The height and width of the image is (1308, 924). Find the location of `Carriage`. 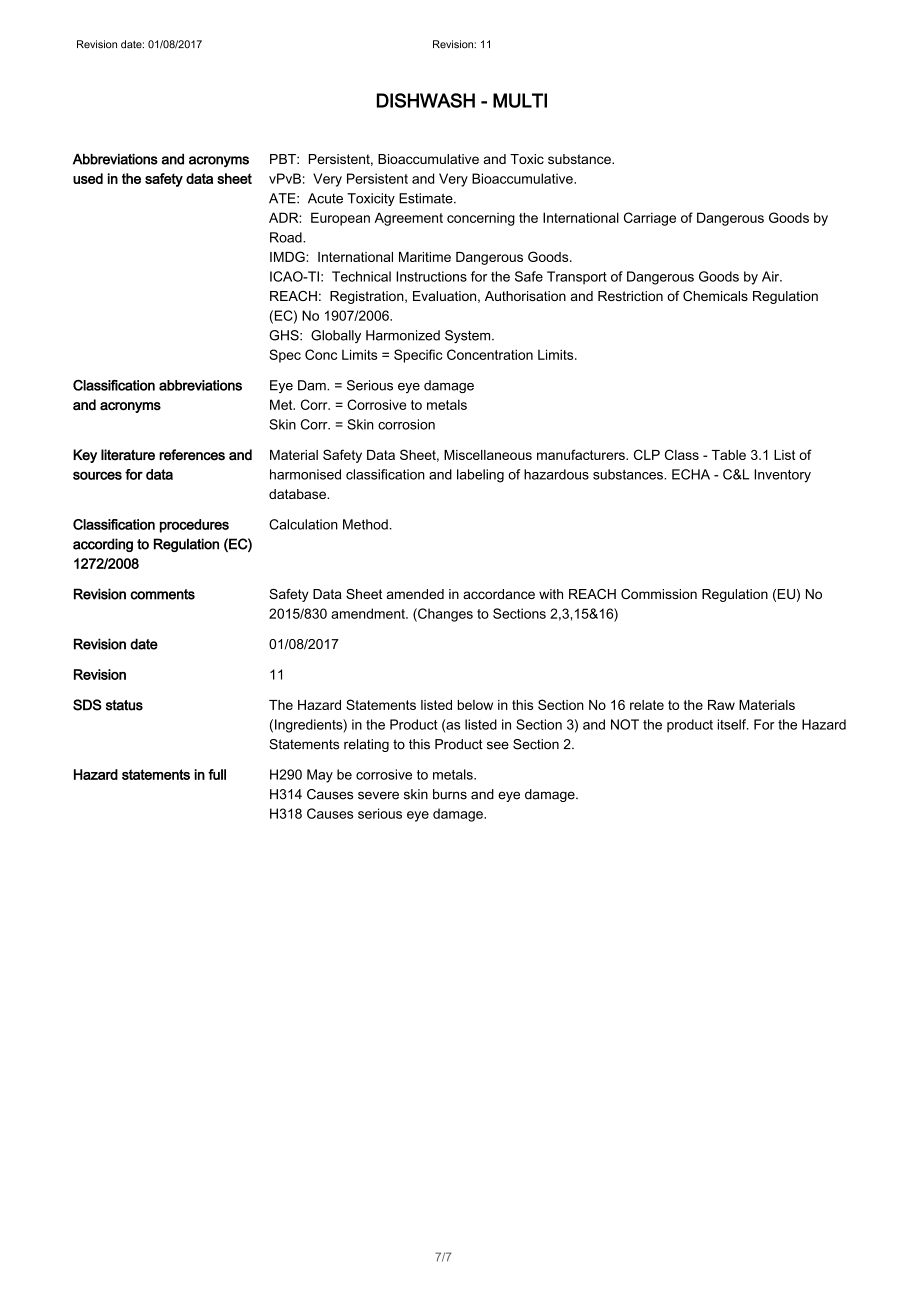

Carriage is located at coordinates (650, 219).
